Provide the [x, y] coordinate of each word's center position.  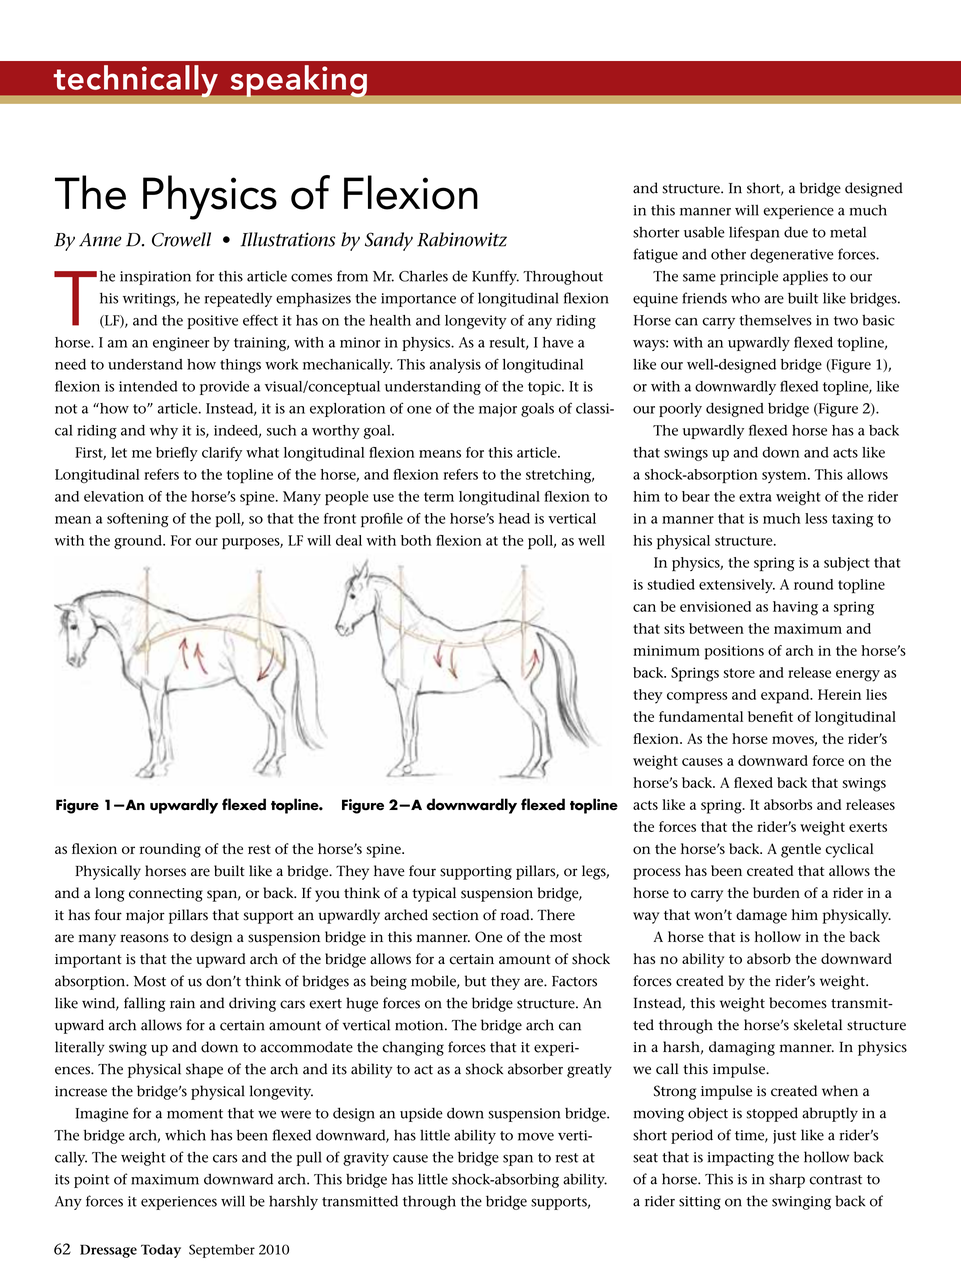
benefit [770, 716]
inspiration [155, 278]
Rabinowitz [462, 239]
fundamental [701, 716]
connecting [166, 895]
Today [161, 1251]
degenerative [792, 256]
